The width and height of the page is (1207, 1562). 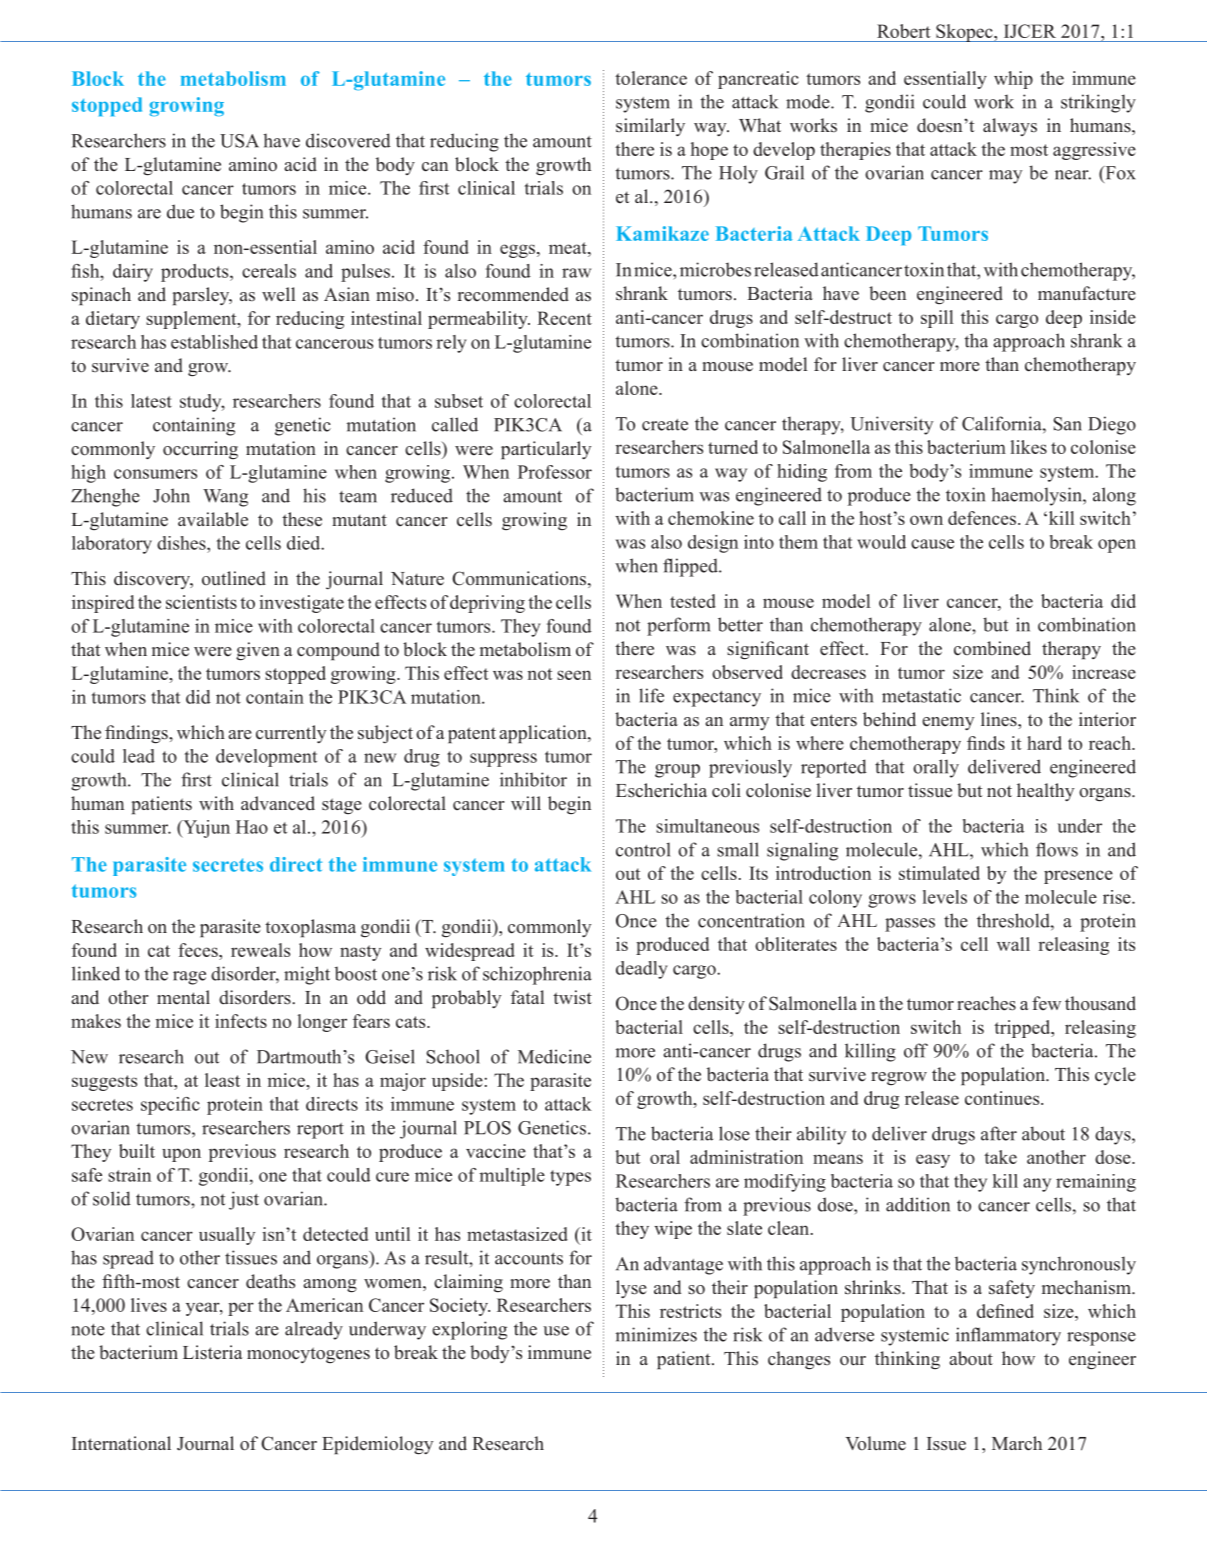 What do you see at coordinates (1013, 80) in the page?
I see `whip` at bounding box center [1013, 80].
